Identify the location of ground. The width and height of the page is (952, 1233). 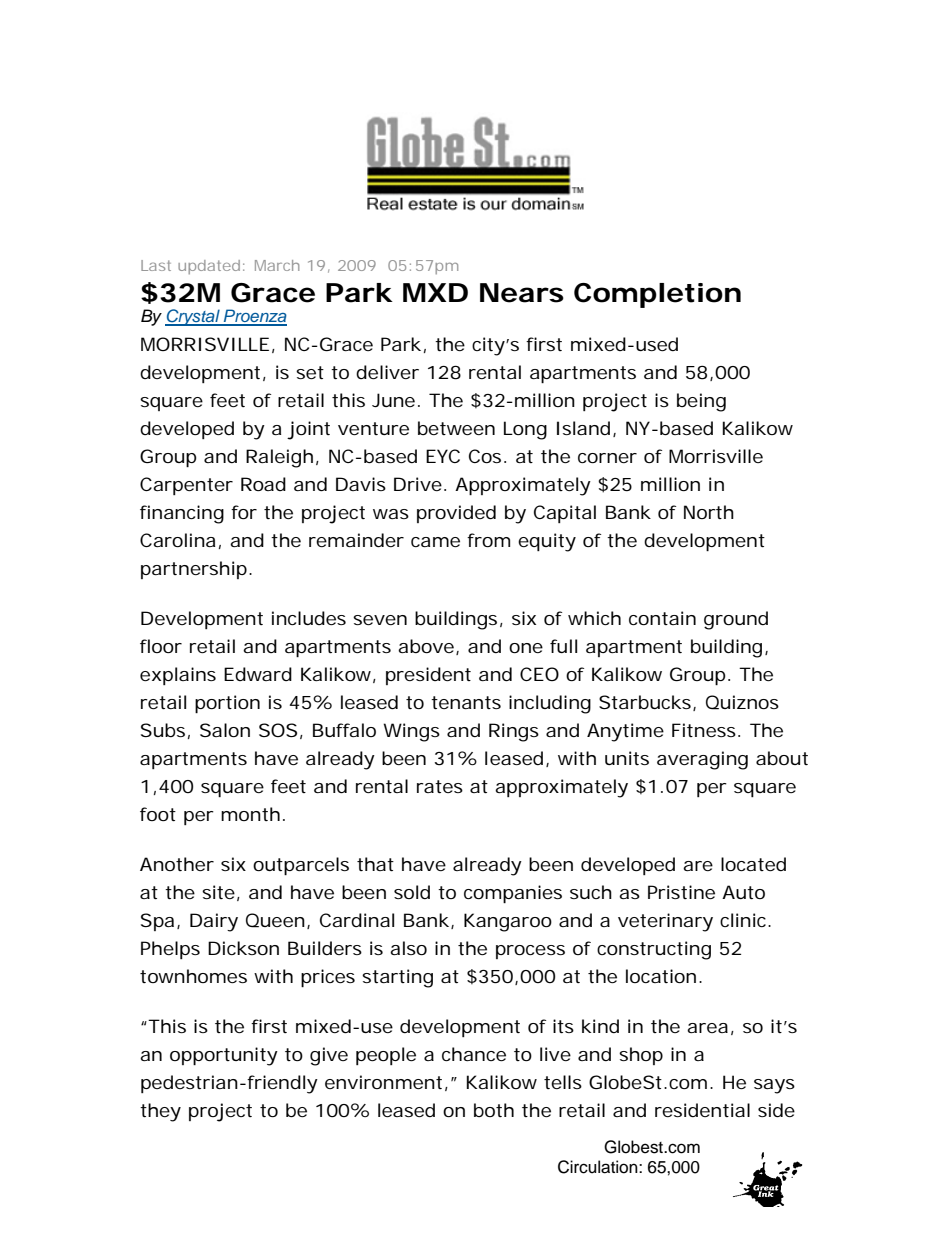
(736, 620).
